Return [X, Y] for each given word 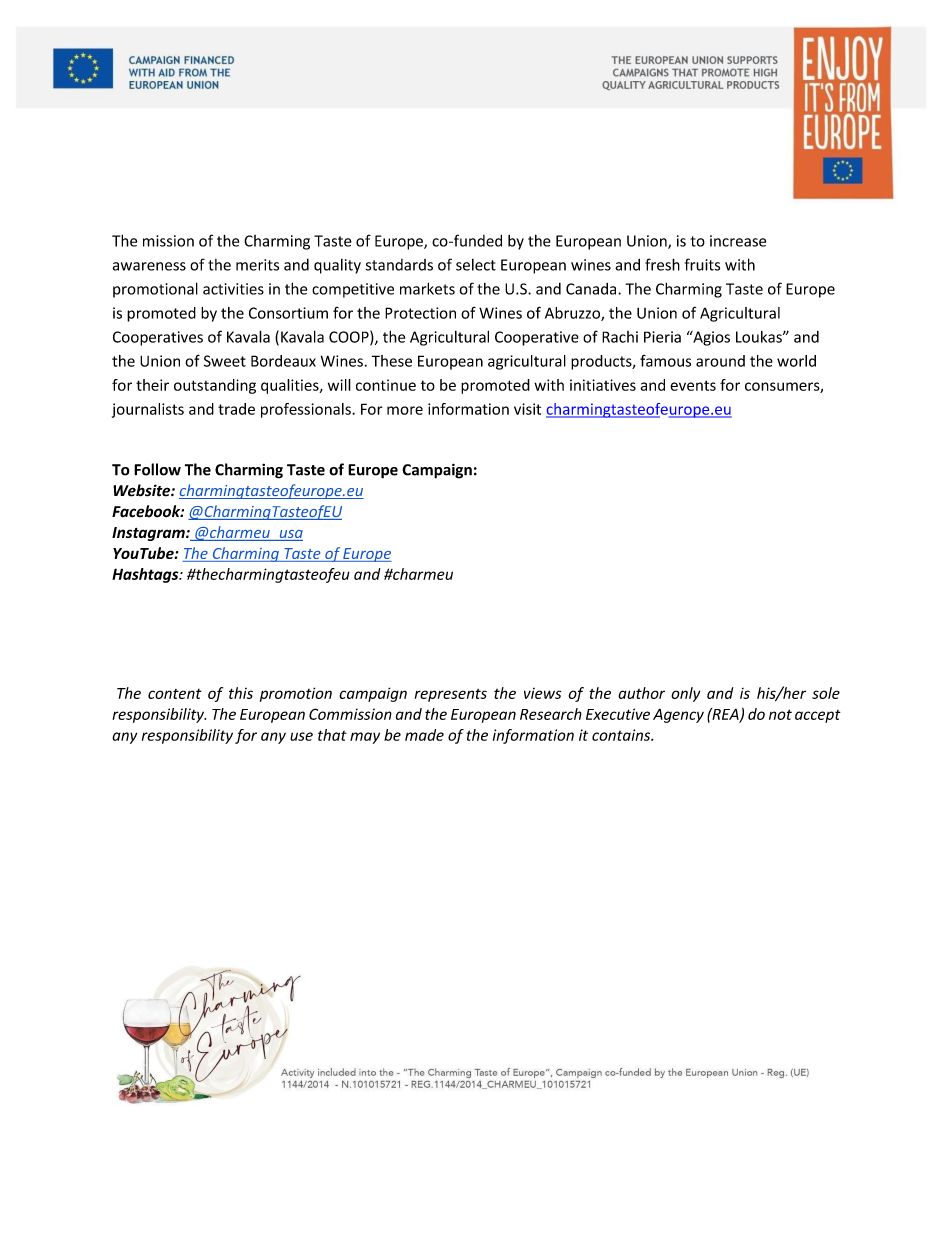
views [542, 693]
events [693, 385]
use [301, 736]
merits [257, 265]
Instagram [149, 534]
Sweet [225, 361]
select [476, 264]
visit [527, 409]
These [392, 361]
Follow [157, 469]
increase [738, 241]
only [685, 694]
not [780, 714]
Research [551, 714]
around [720, 361]
